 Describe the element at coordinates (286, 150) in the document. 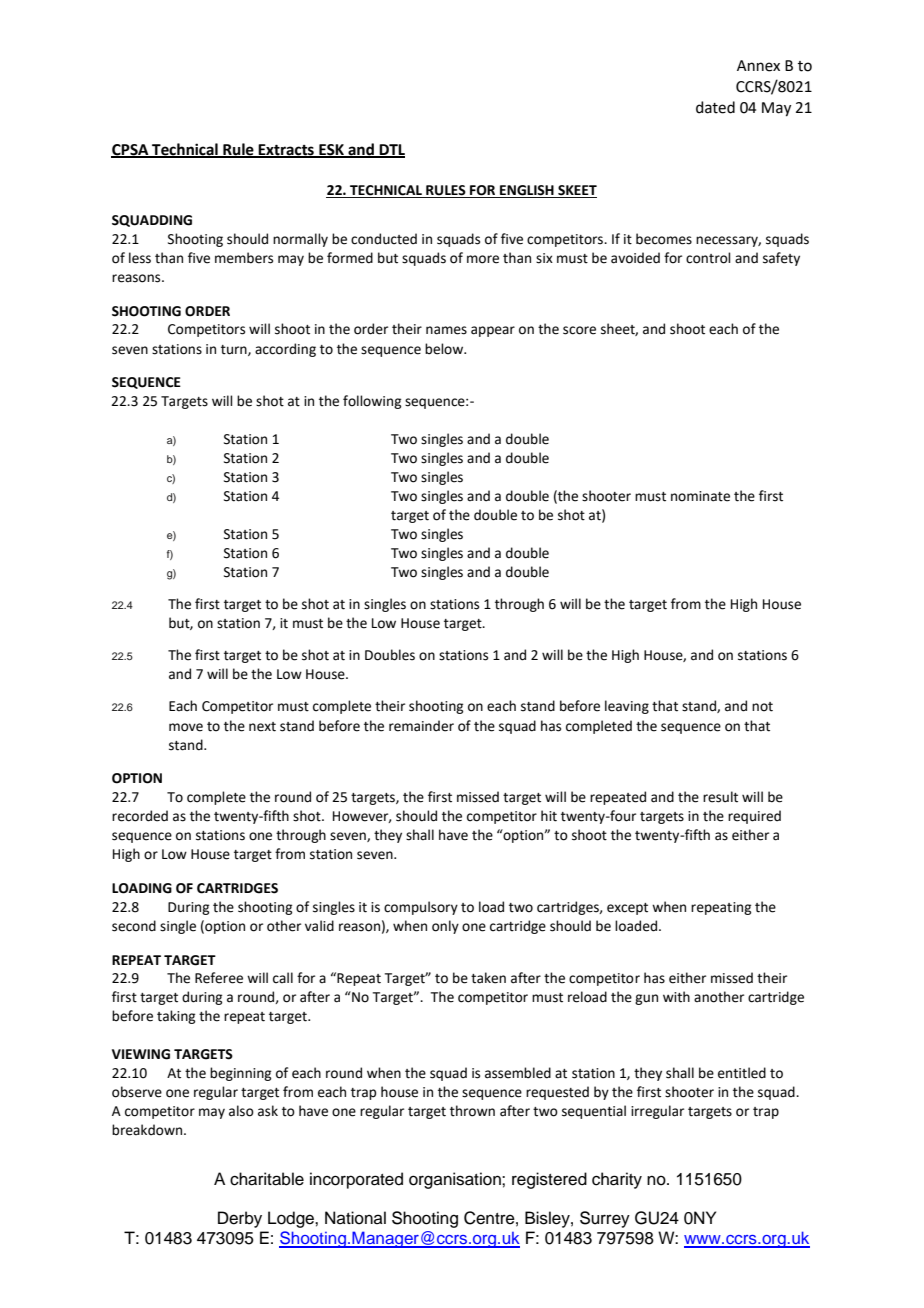

I see `Extracts` at that location.
